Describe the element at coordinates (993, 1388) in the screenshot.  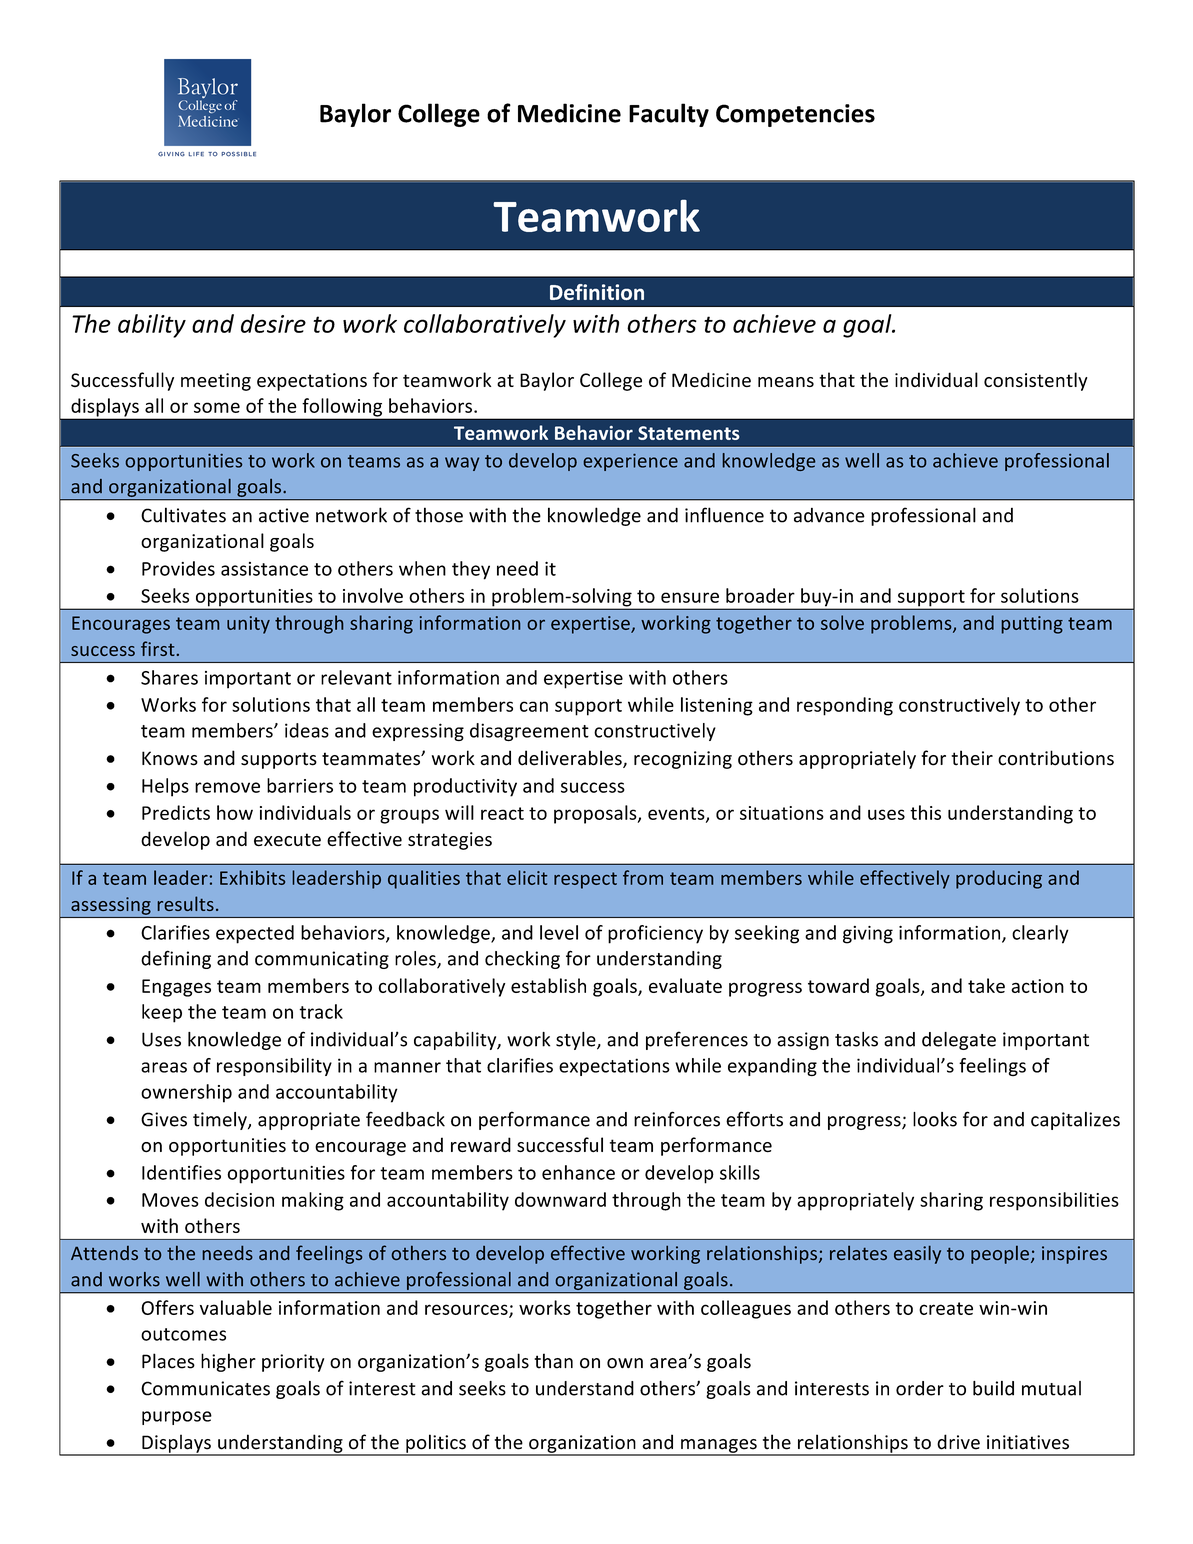
I see `build` at that location.
